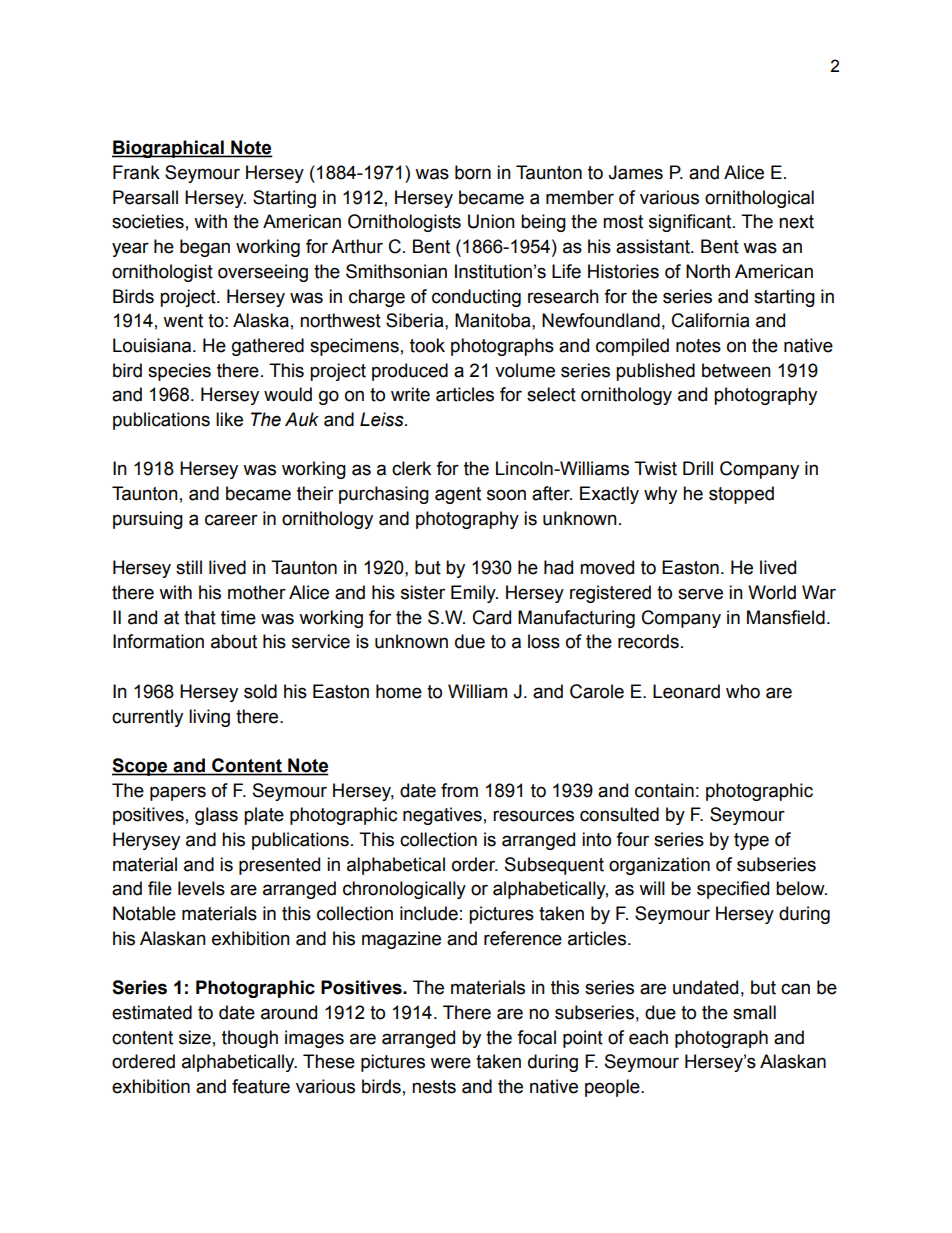  What do you see at coordinates (200, 617) in the image?
I see `that` at bounding box center [200, 617].
